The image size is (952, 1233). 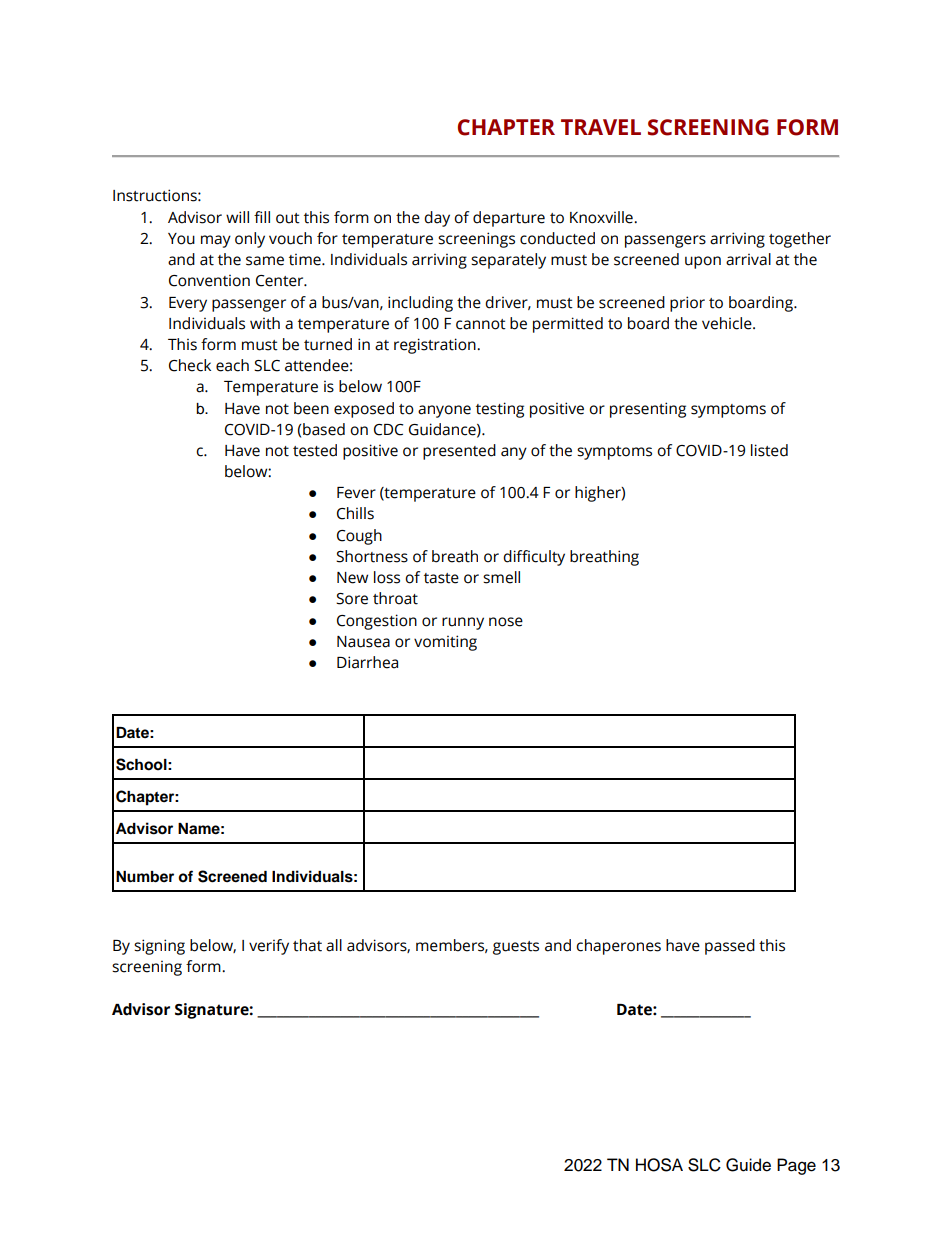 What do you see at coordinates (459, 452) in the image?
I see `presented` at bounding box center [459, 452].
